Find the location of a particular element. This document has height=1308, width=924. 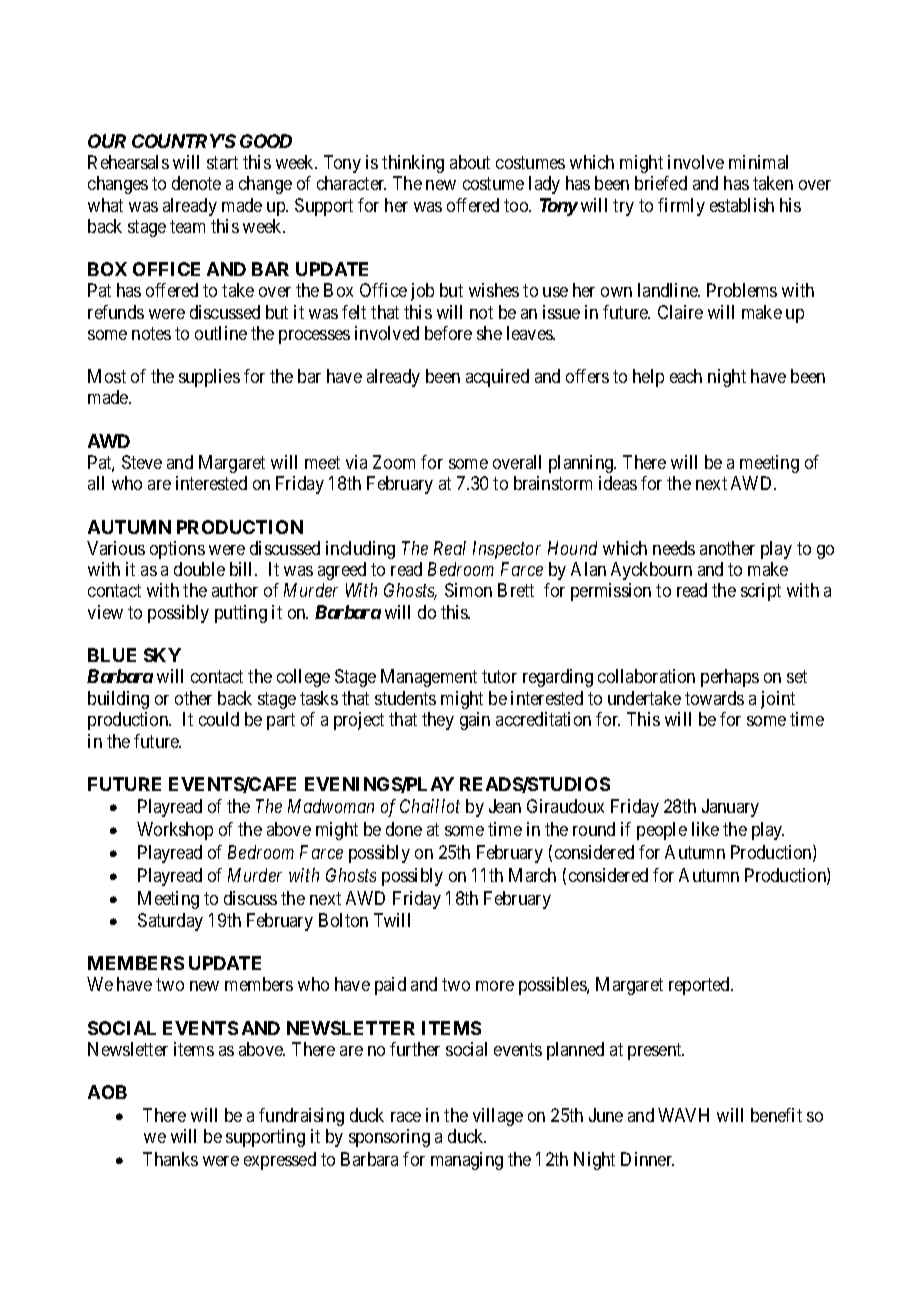

managing is located at coordinates (467, 1161).
